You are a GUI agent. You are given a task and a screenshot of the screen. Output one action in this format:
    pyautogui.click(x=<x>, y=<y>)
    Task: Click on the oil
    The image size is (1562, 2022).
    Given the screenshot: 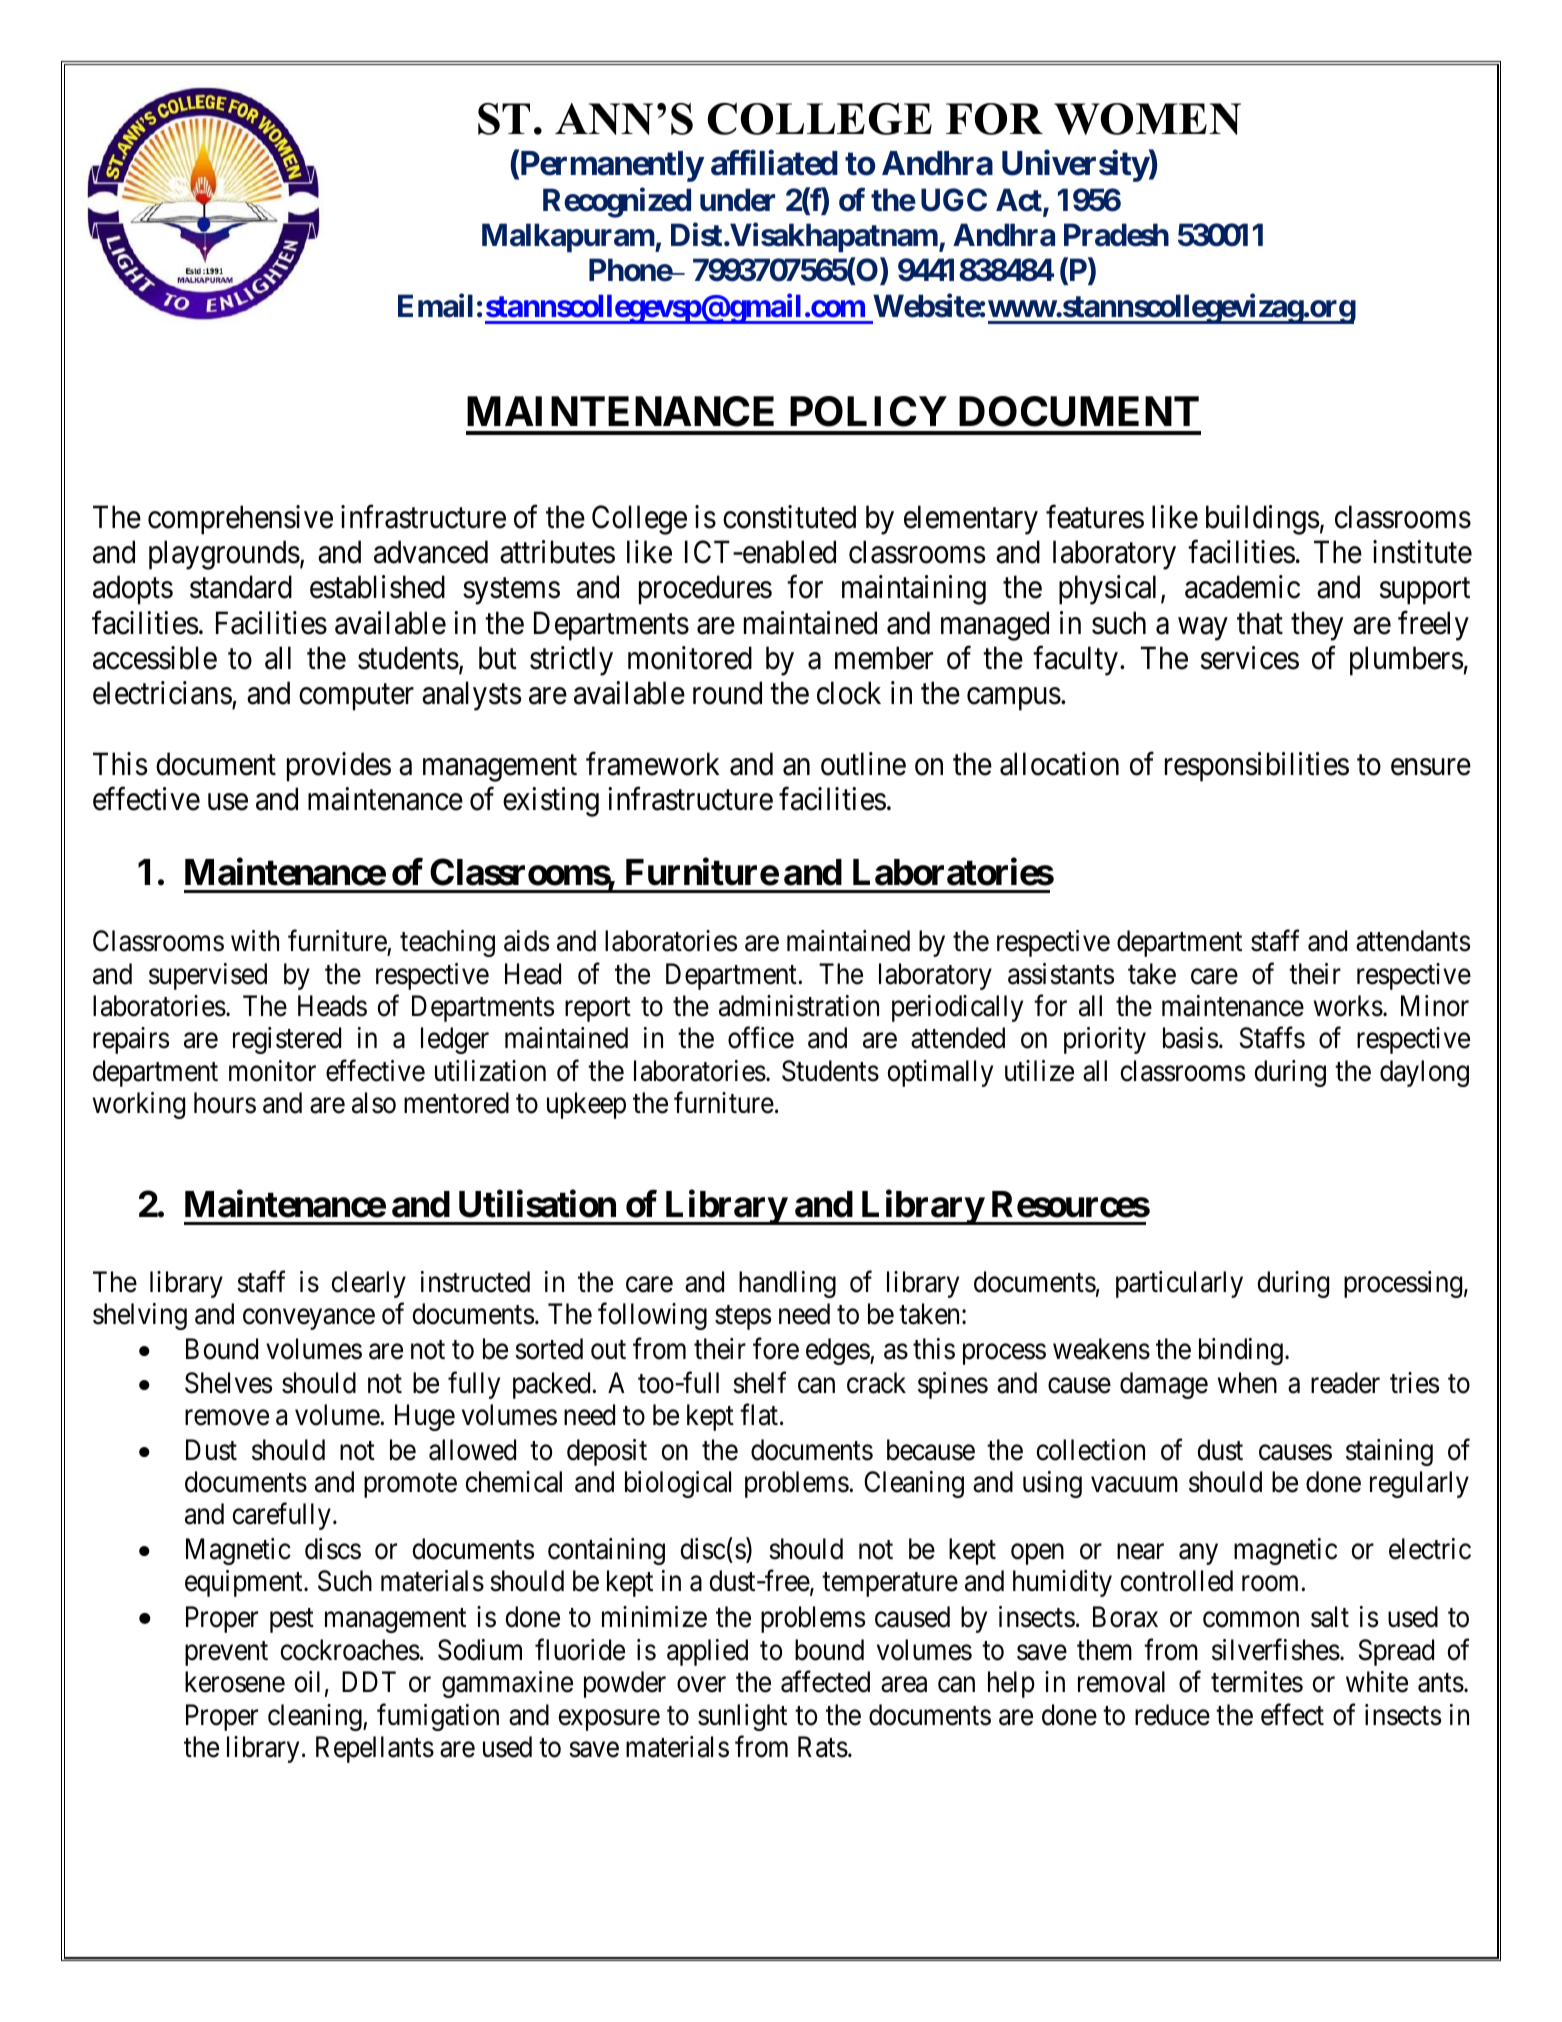 What is the action you would take?
    pyautogui.click(x=307, y=1682)
